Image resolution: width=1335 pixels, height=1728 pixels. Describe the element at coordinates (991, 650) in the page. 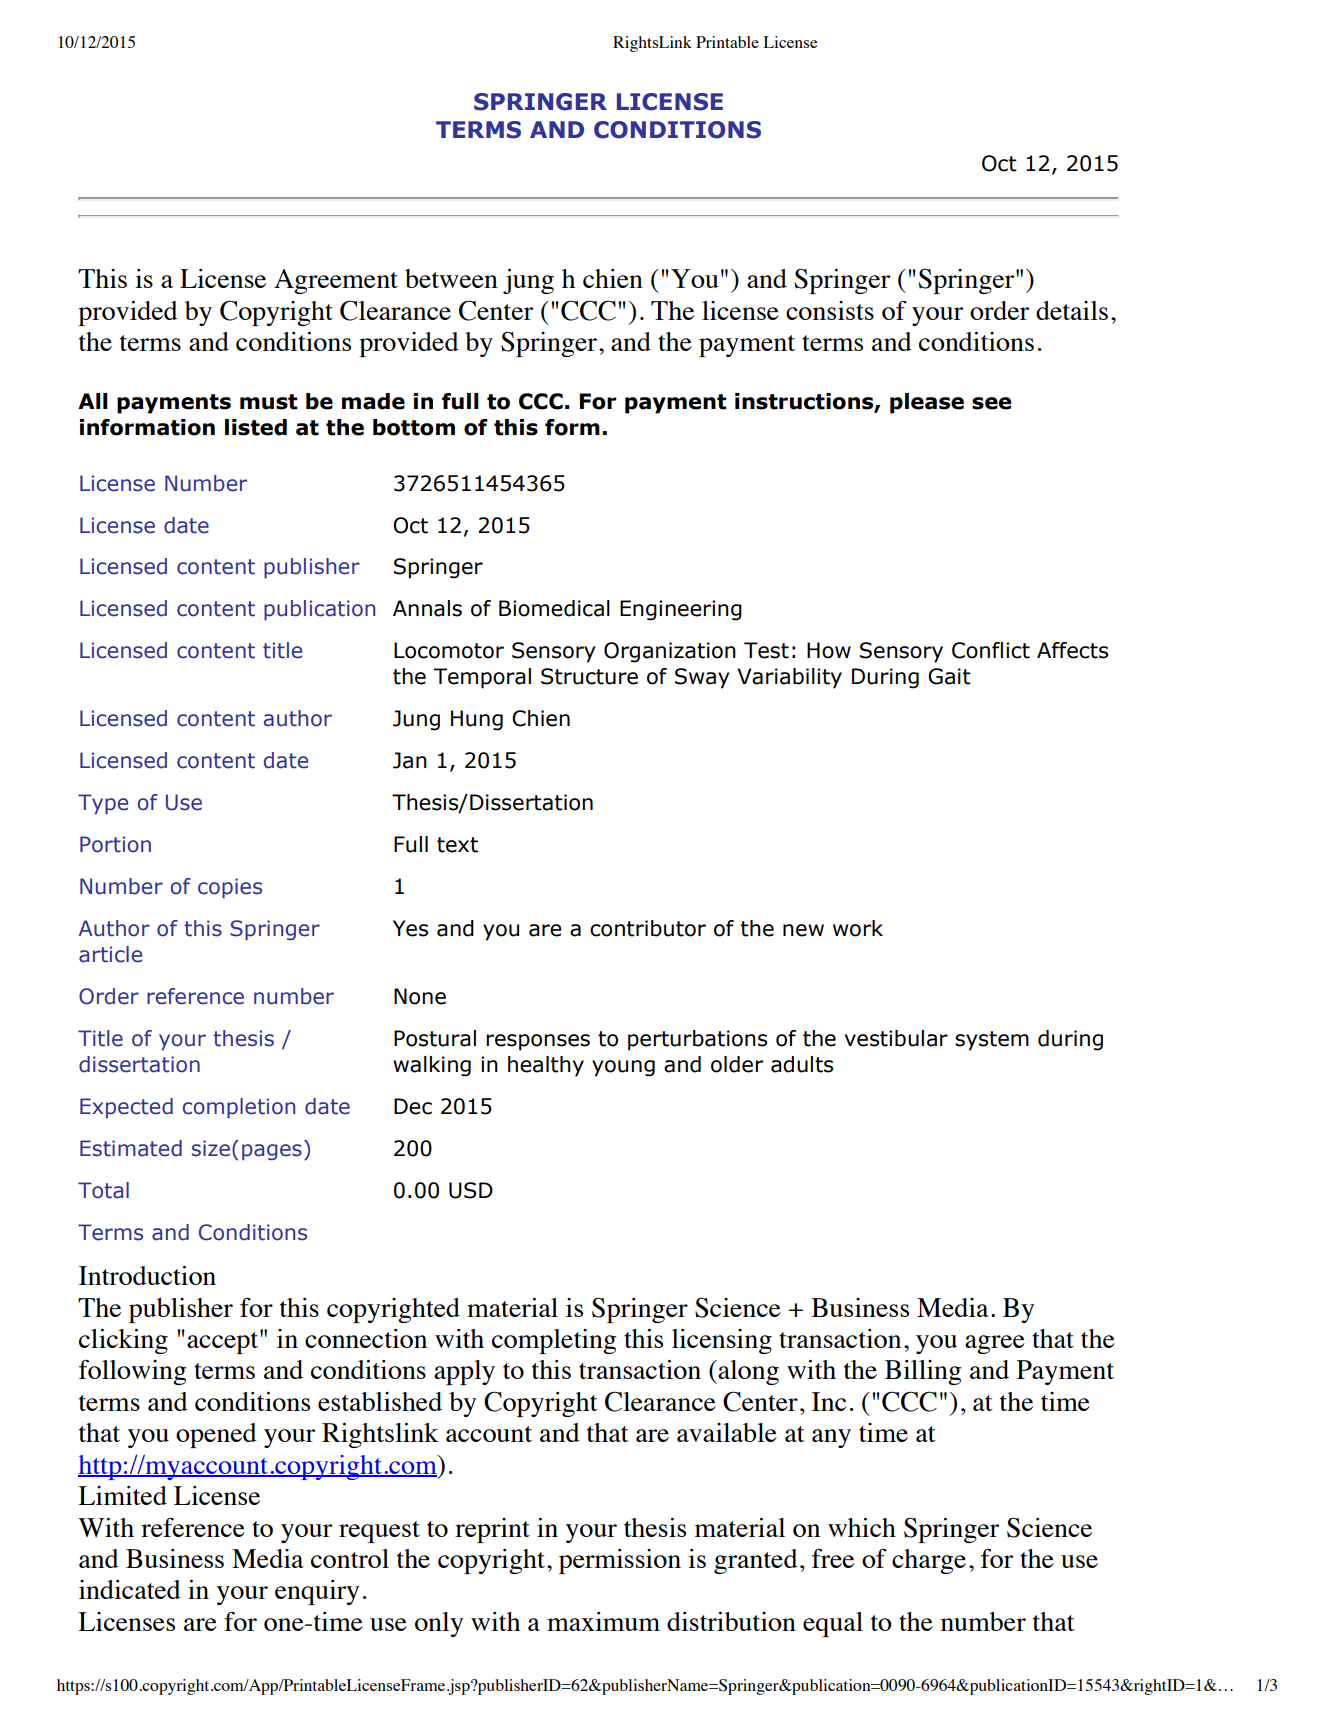

I see `Conflict` at that location.
